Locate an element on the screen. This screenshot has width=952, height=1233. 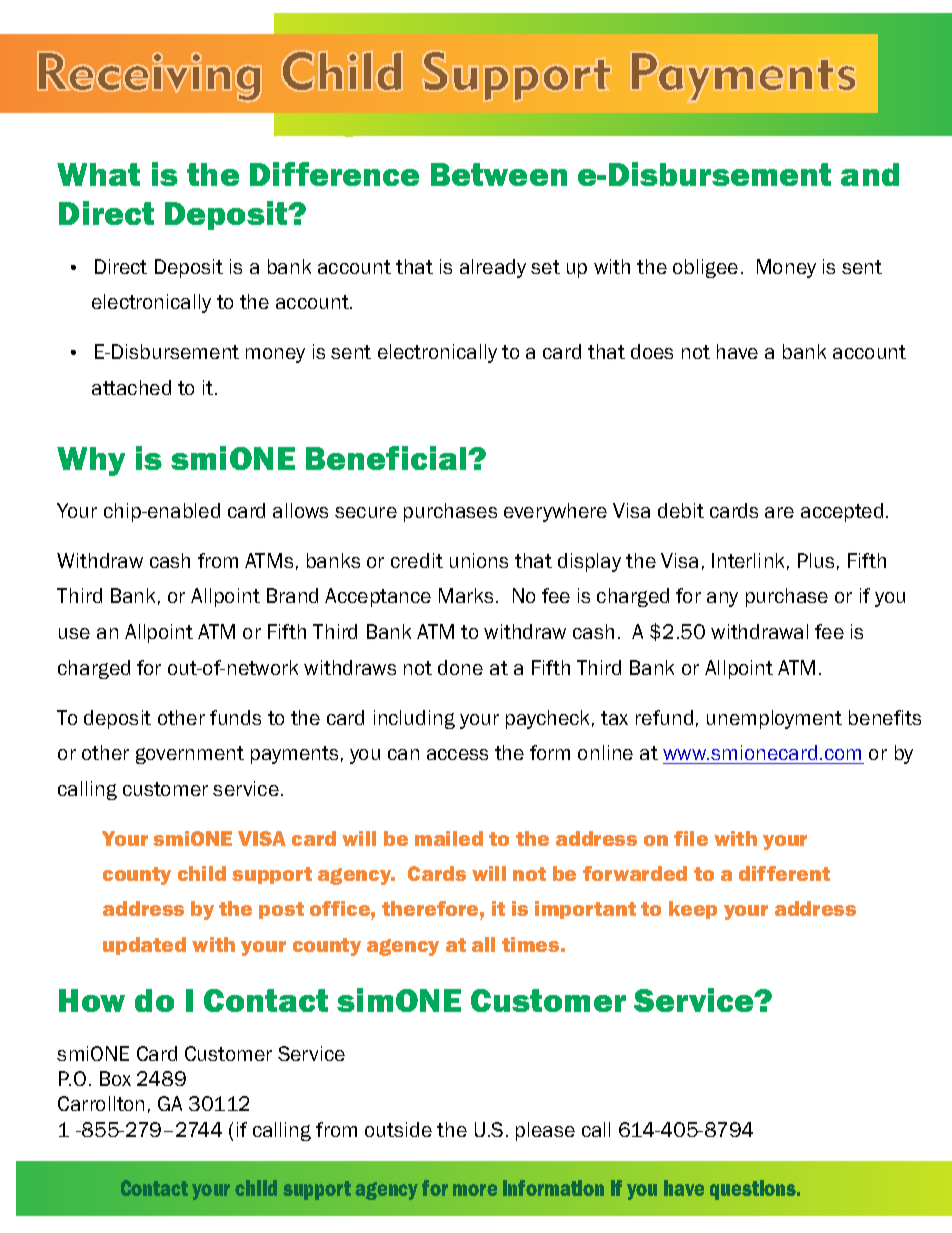
funds is located at coordinates (235, 717).
